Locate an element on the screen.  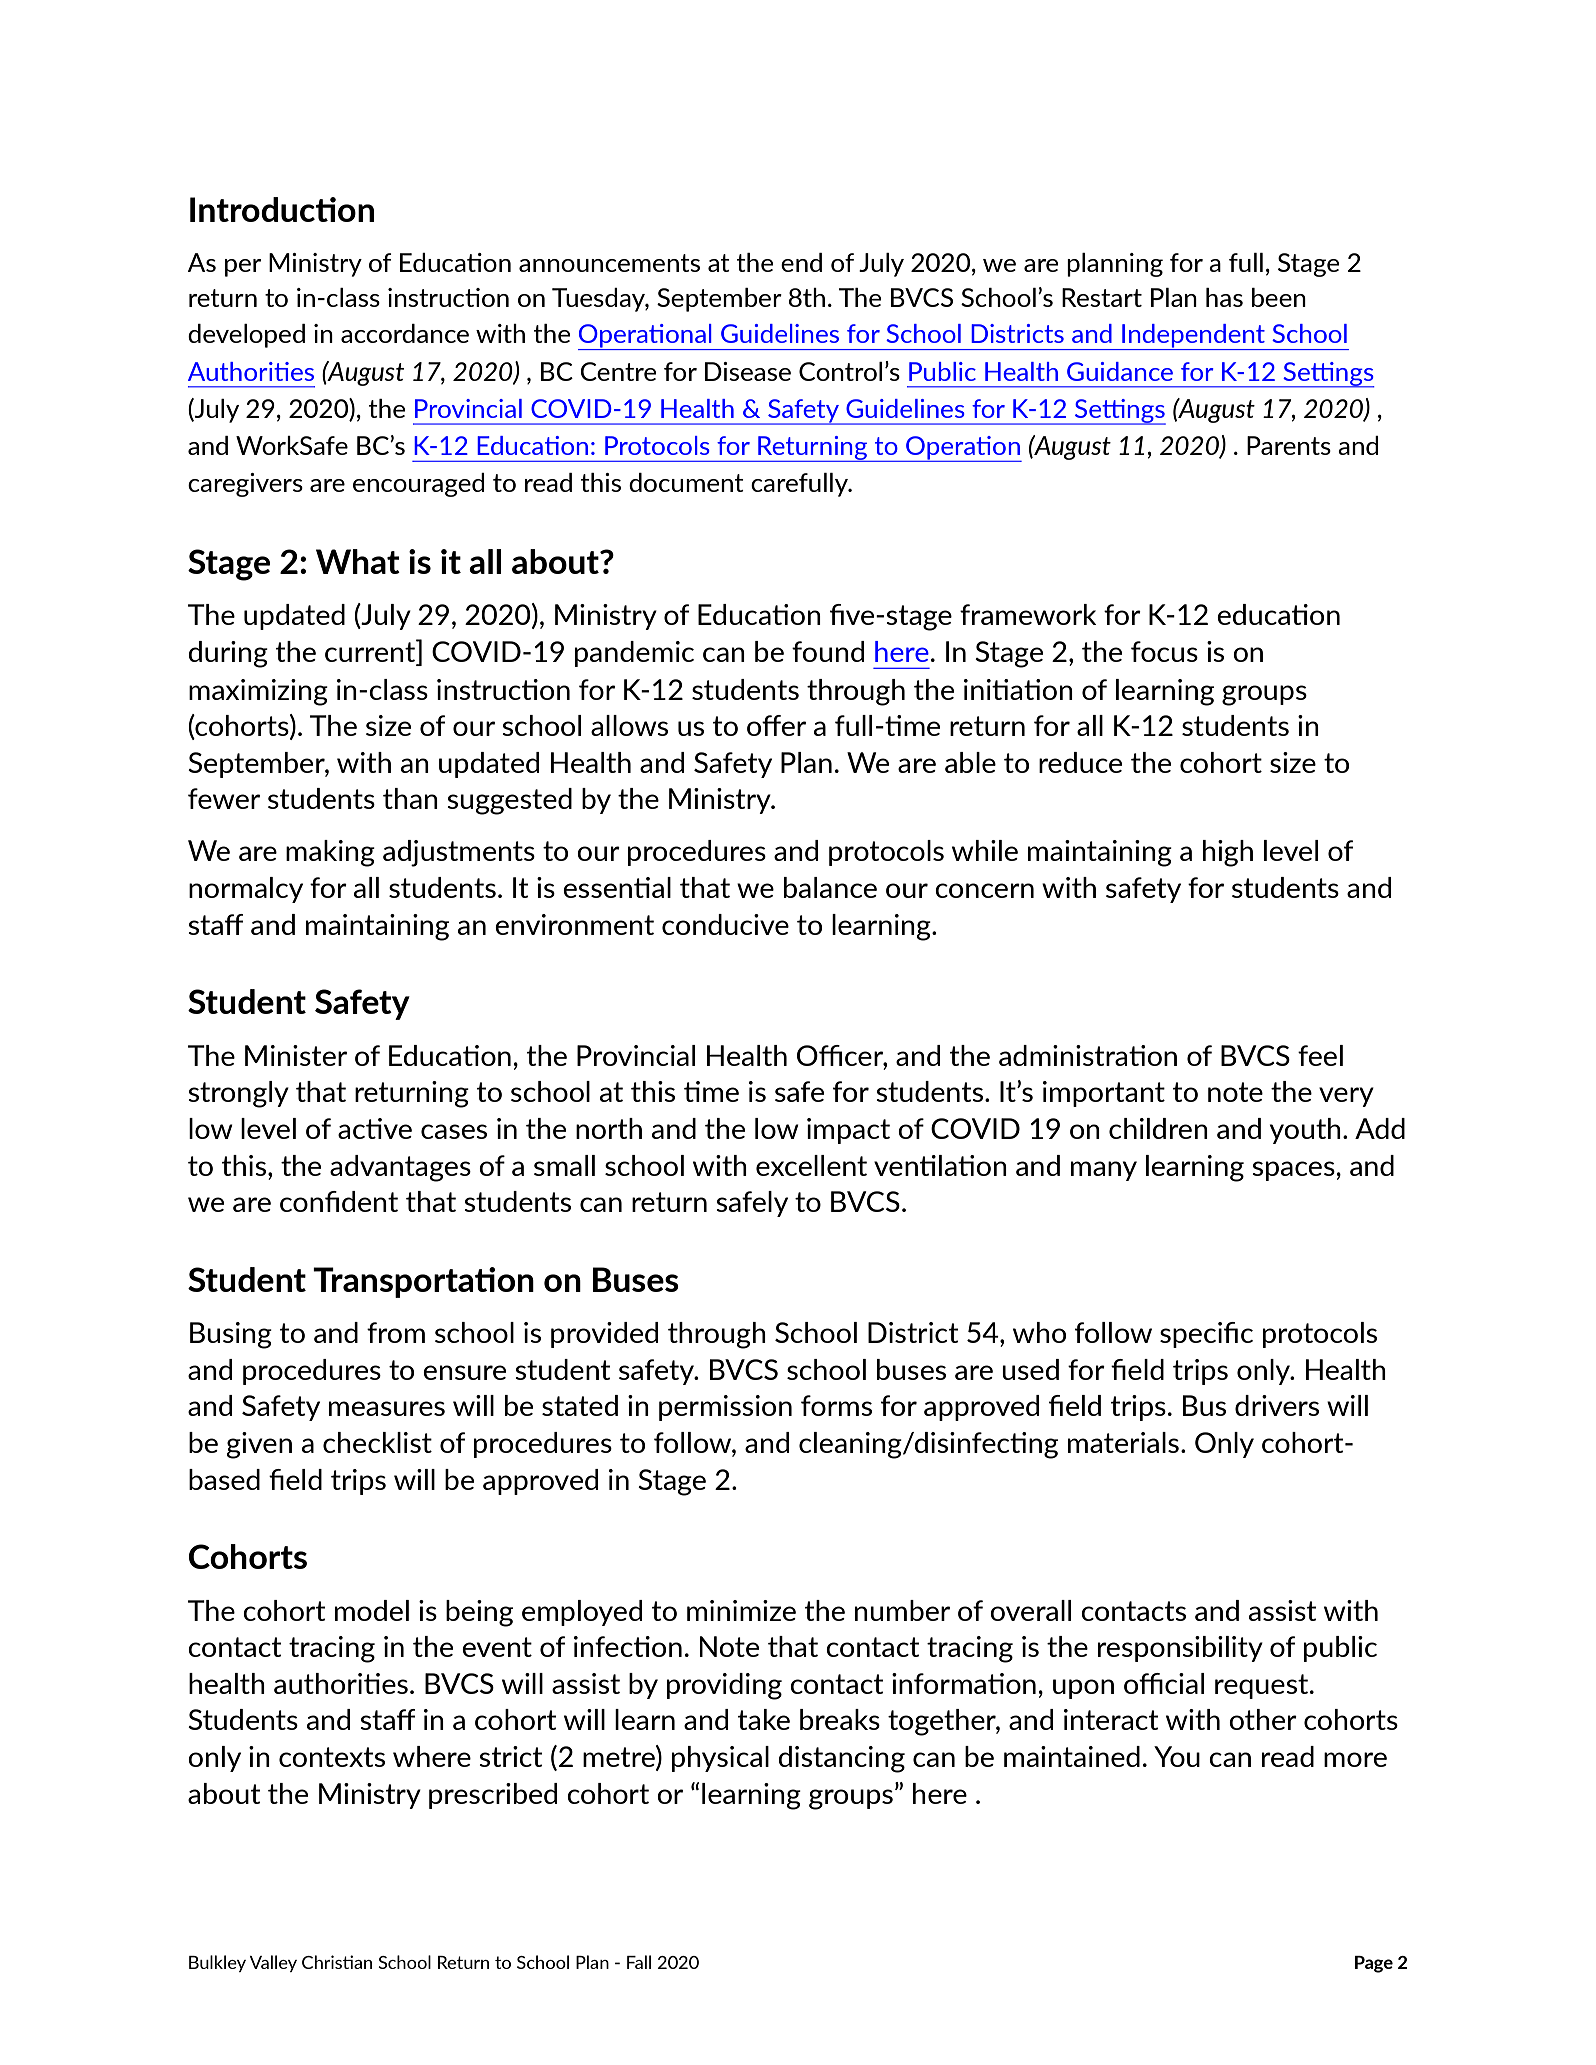
high is located at coordinates (1228, 853).
